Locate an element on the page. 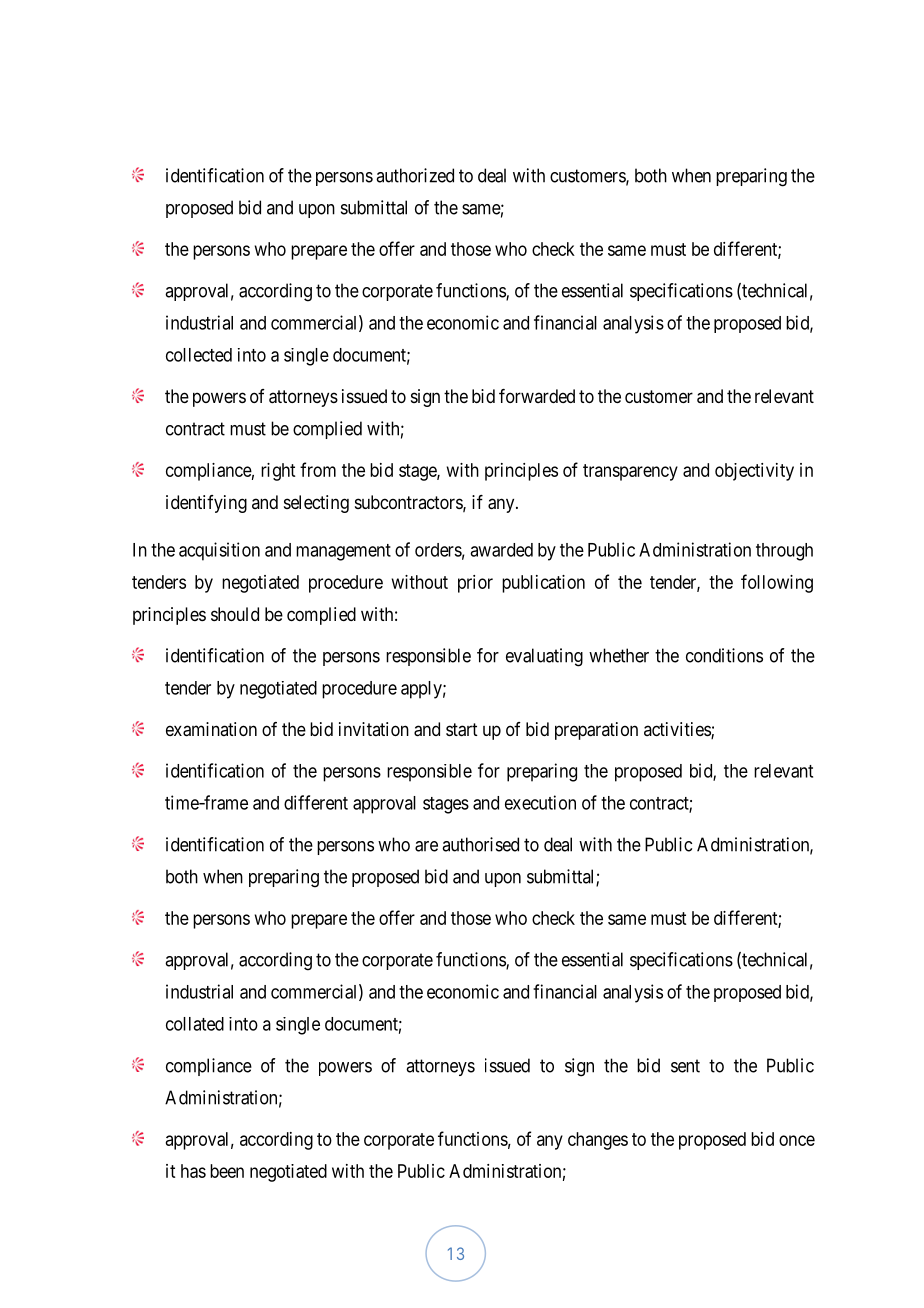 The image size is (924, 1308). objectivity is located at coordinates (754, 472).
